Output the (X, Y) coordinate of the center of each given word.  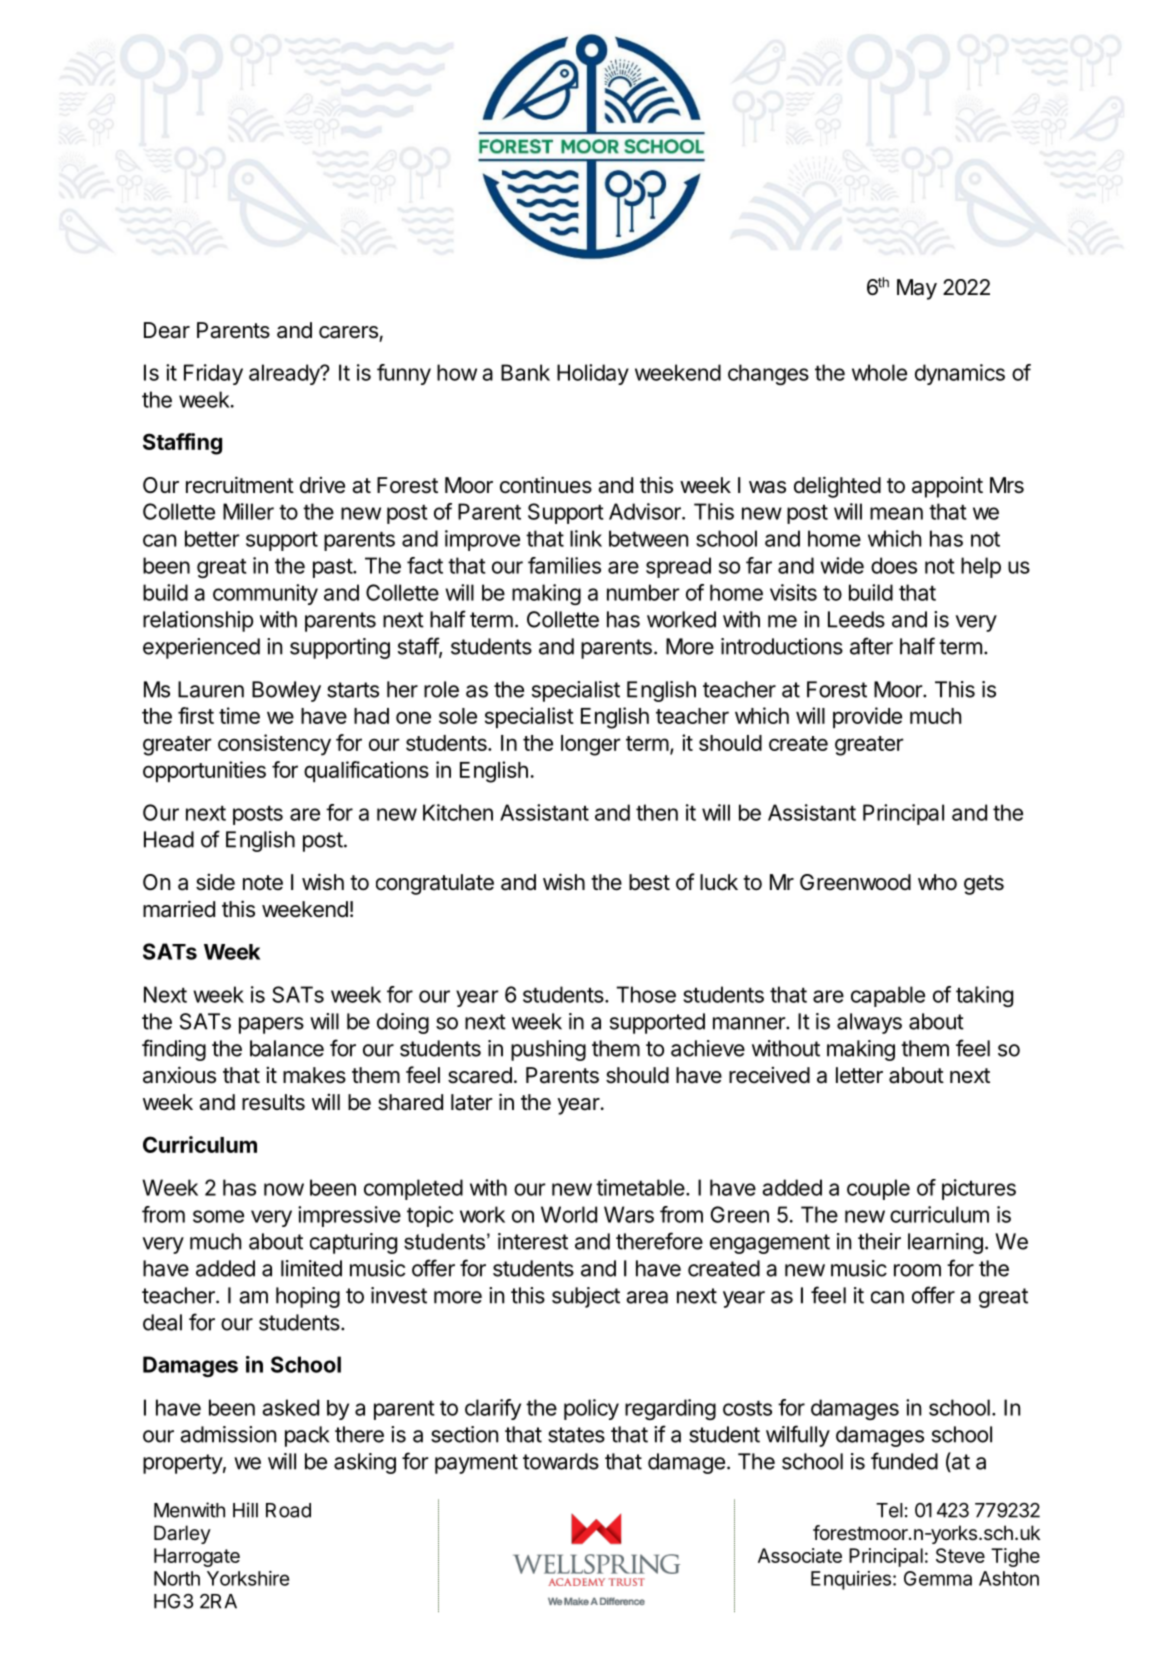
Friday (213, 374)
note (263, 882)
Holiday (593, 374)
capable (888, 996)
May (917, 289)
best (649, 882)
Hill (245, 1510)
